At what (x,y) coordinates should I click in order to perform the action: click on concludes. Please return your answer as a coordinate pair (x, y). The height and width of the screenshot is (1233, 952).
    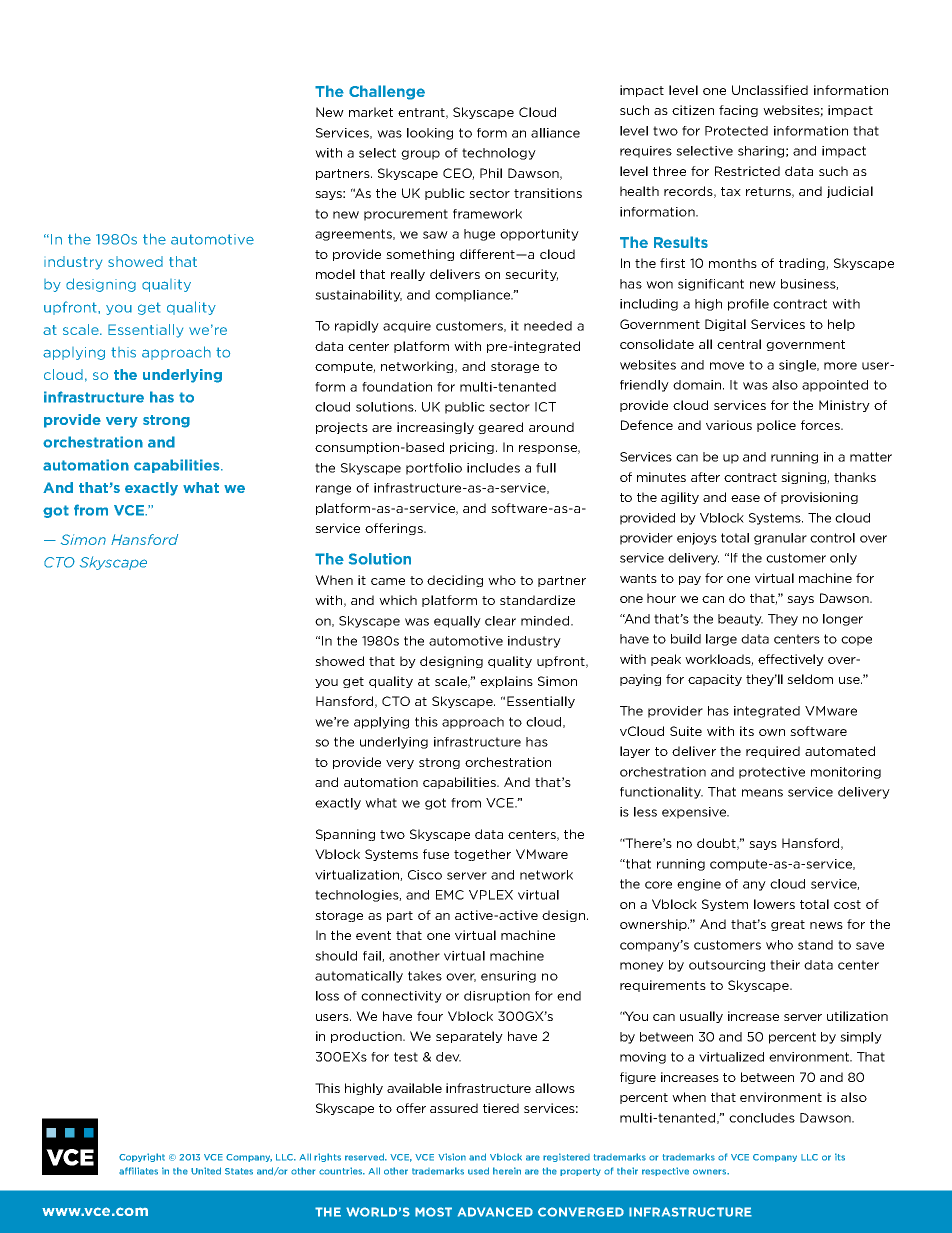
    Looking at the image, I should click on (762, 1118).
